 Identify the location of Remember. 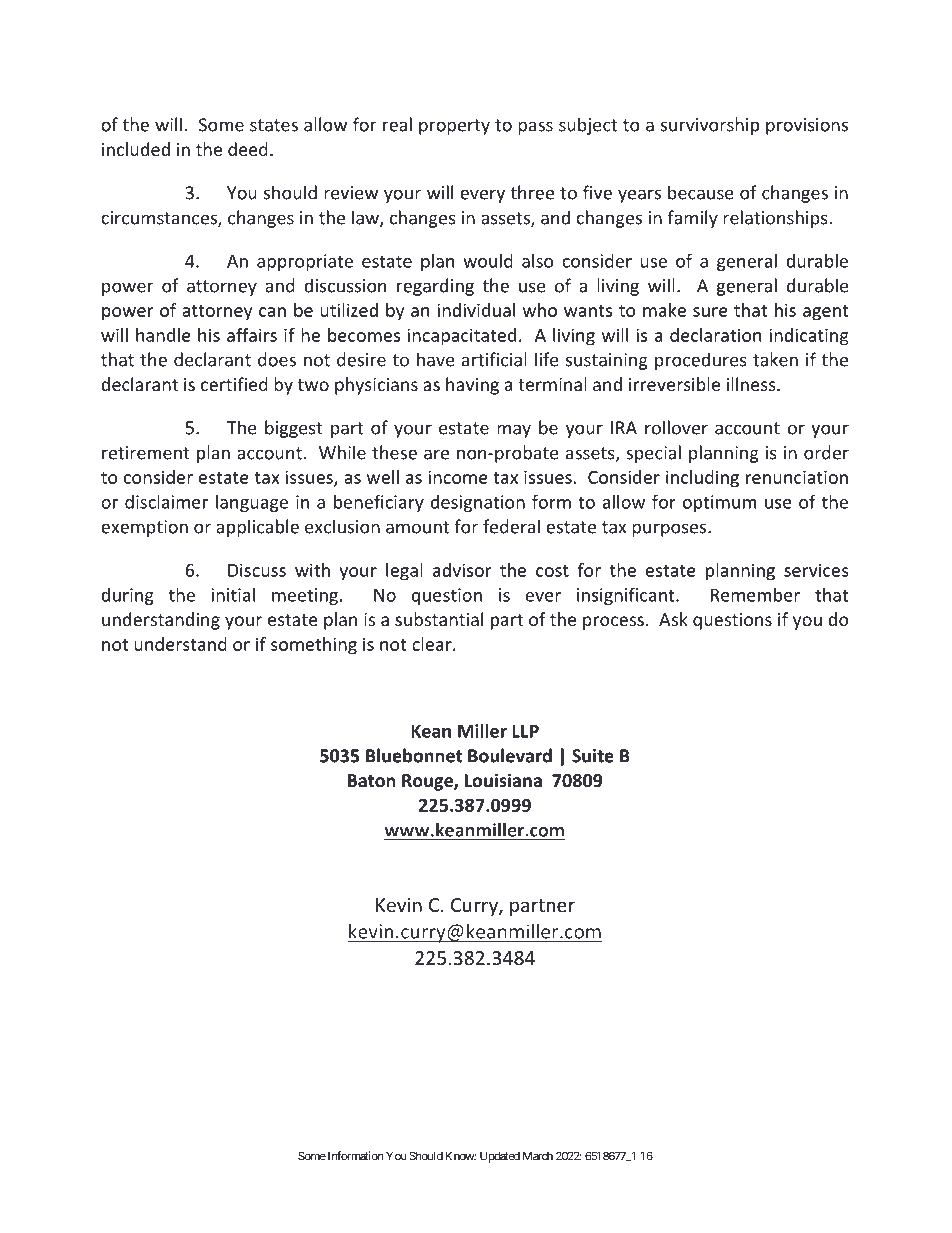
(755, 595).
